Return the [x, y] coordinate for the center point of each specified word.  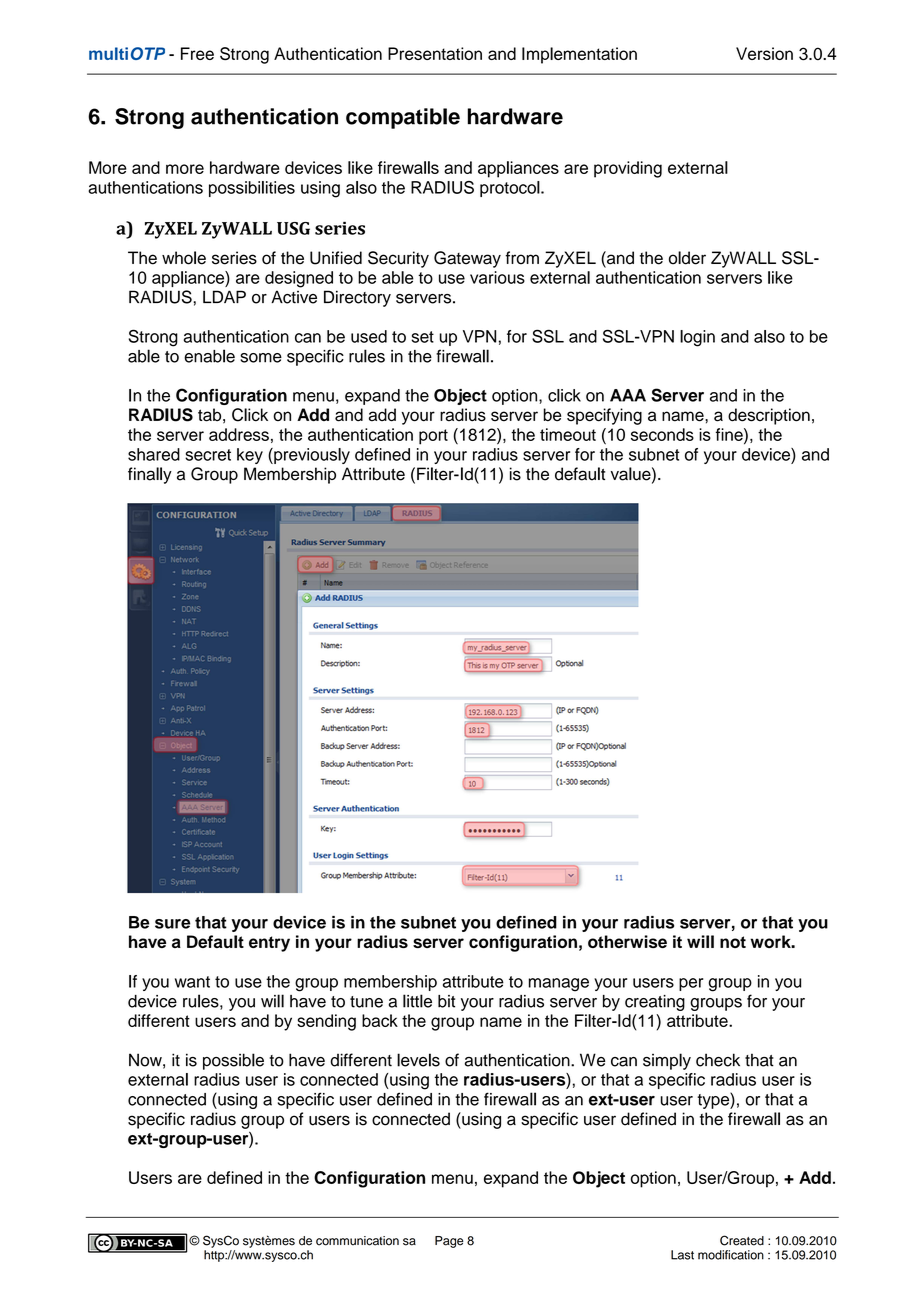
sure [172, 924]
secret [208, 455]
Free [197, 53]
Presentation [435, 53]
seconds [662, 434]
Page [449, 1242]
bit [446, 1001]
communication [357, 1241]
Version [764, 53]
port [433, 437]
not [733, 942]
